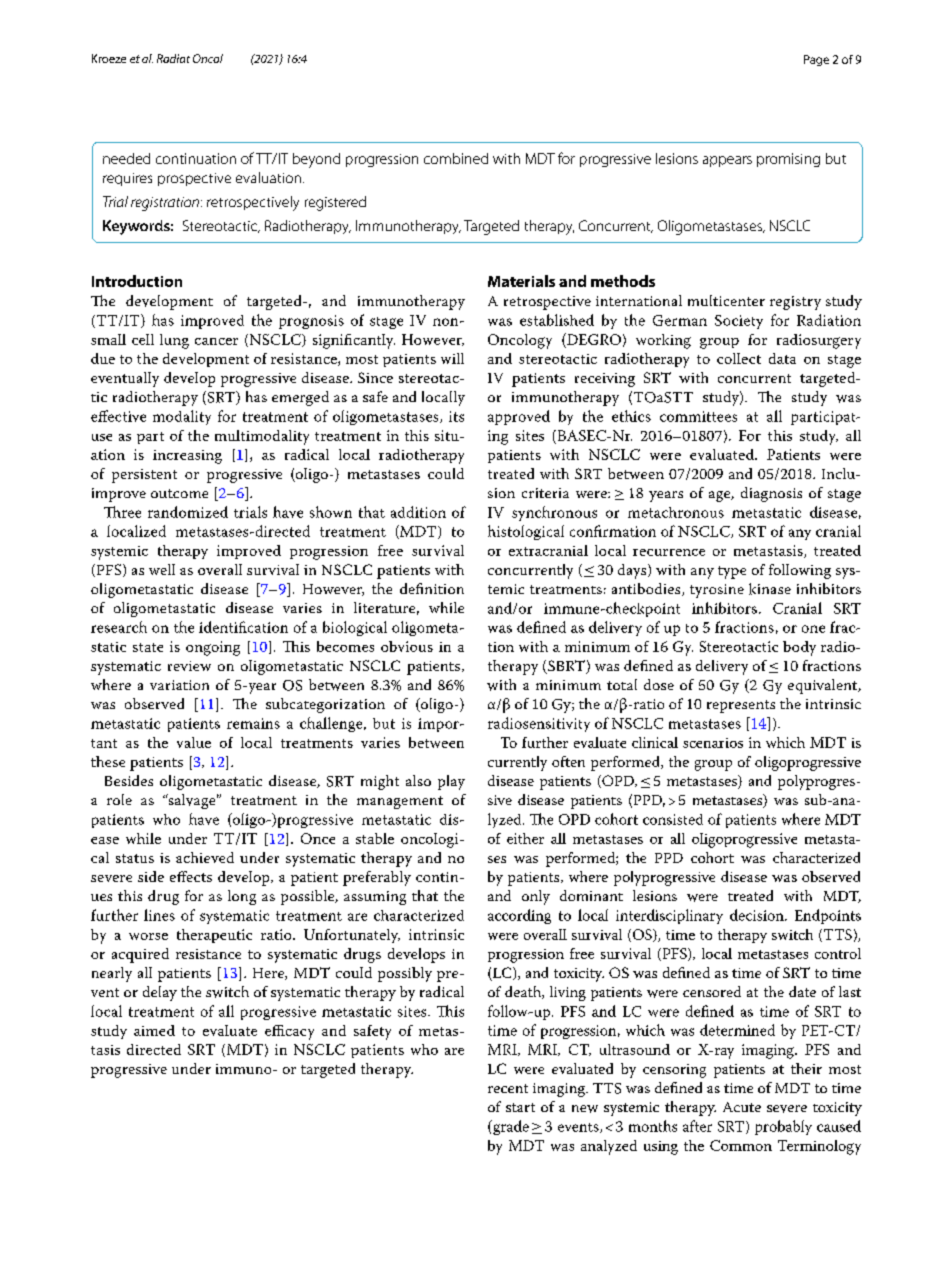 The width and height of the screenshot is (952, 1265). I want to click on represents, so click(741, 706).
